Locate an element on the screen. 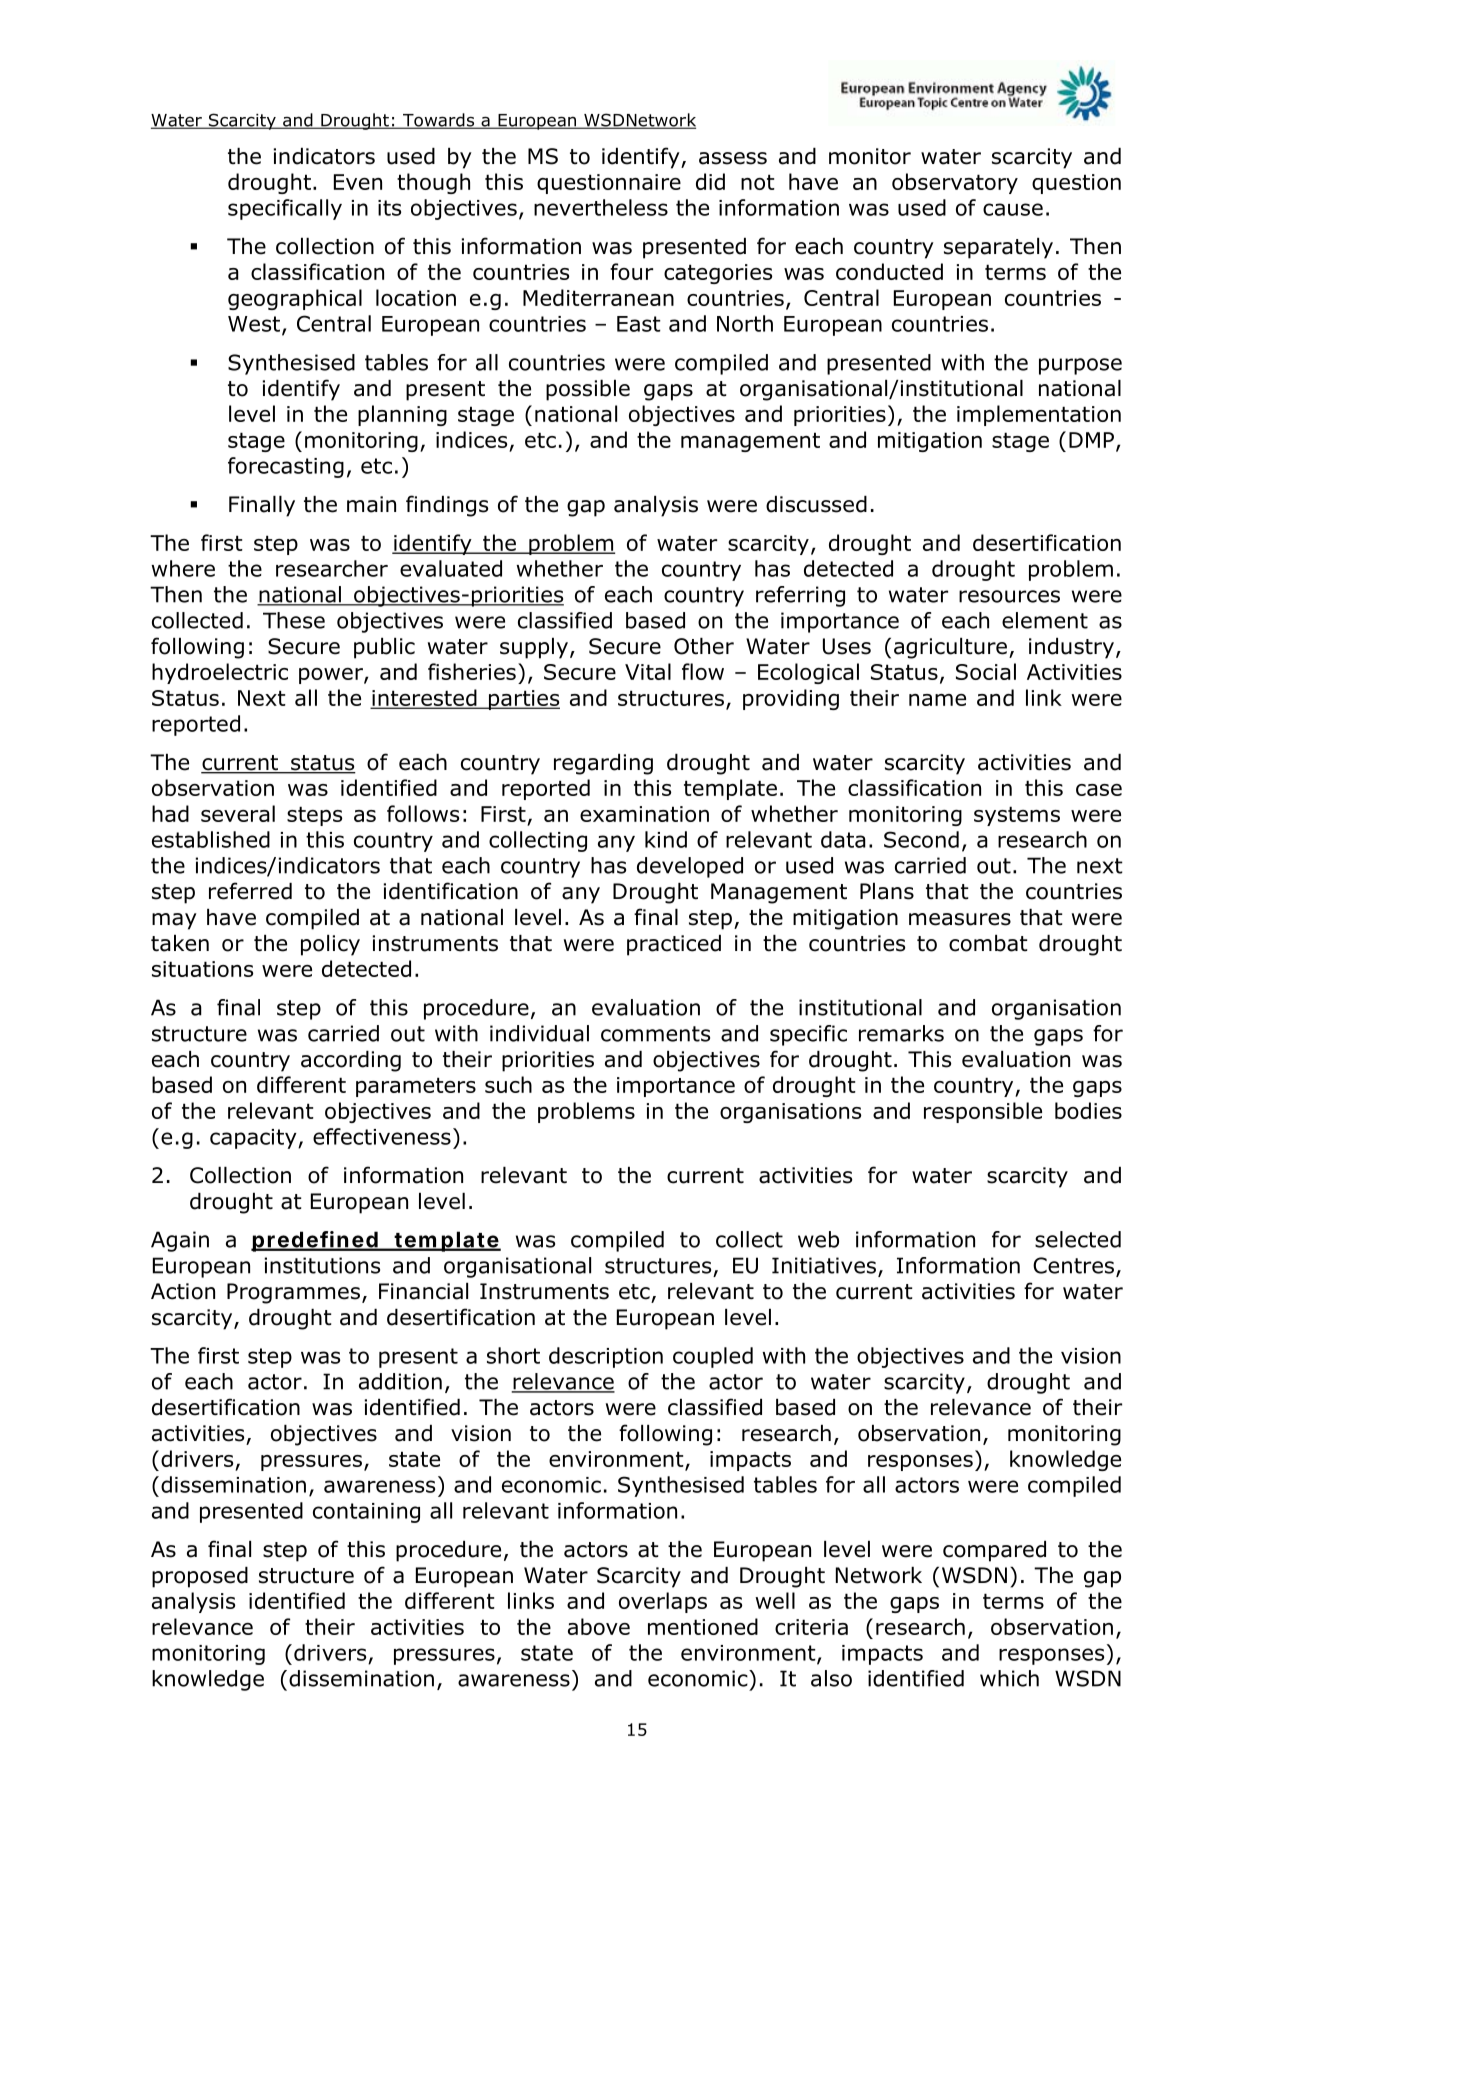 Image resolution: width=1477 pixels, height=2089 pixels. Programmes is located at coordinates (293, 1293).
